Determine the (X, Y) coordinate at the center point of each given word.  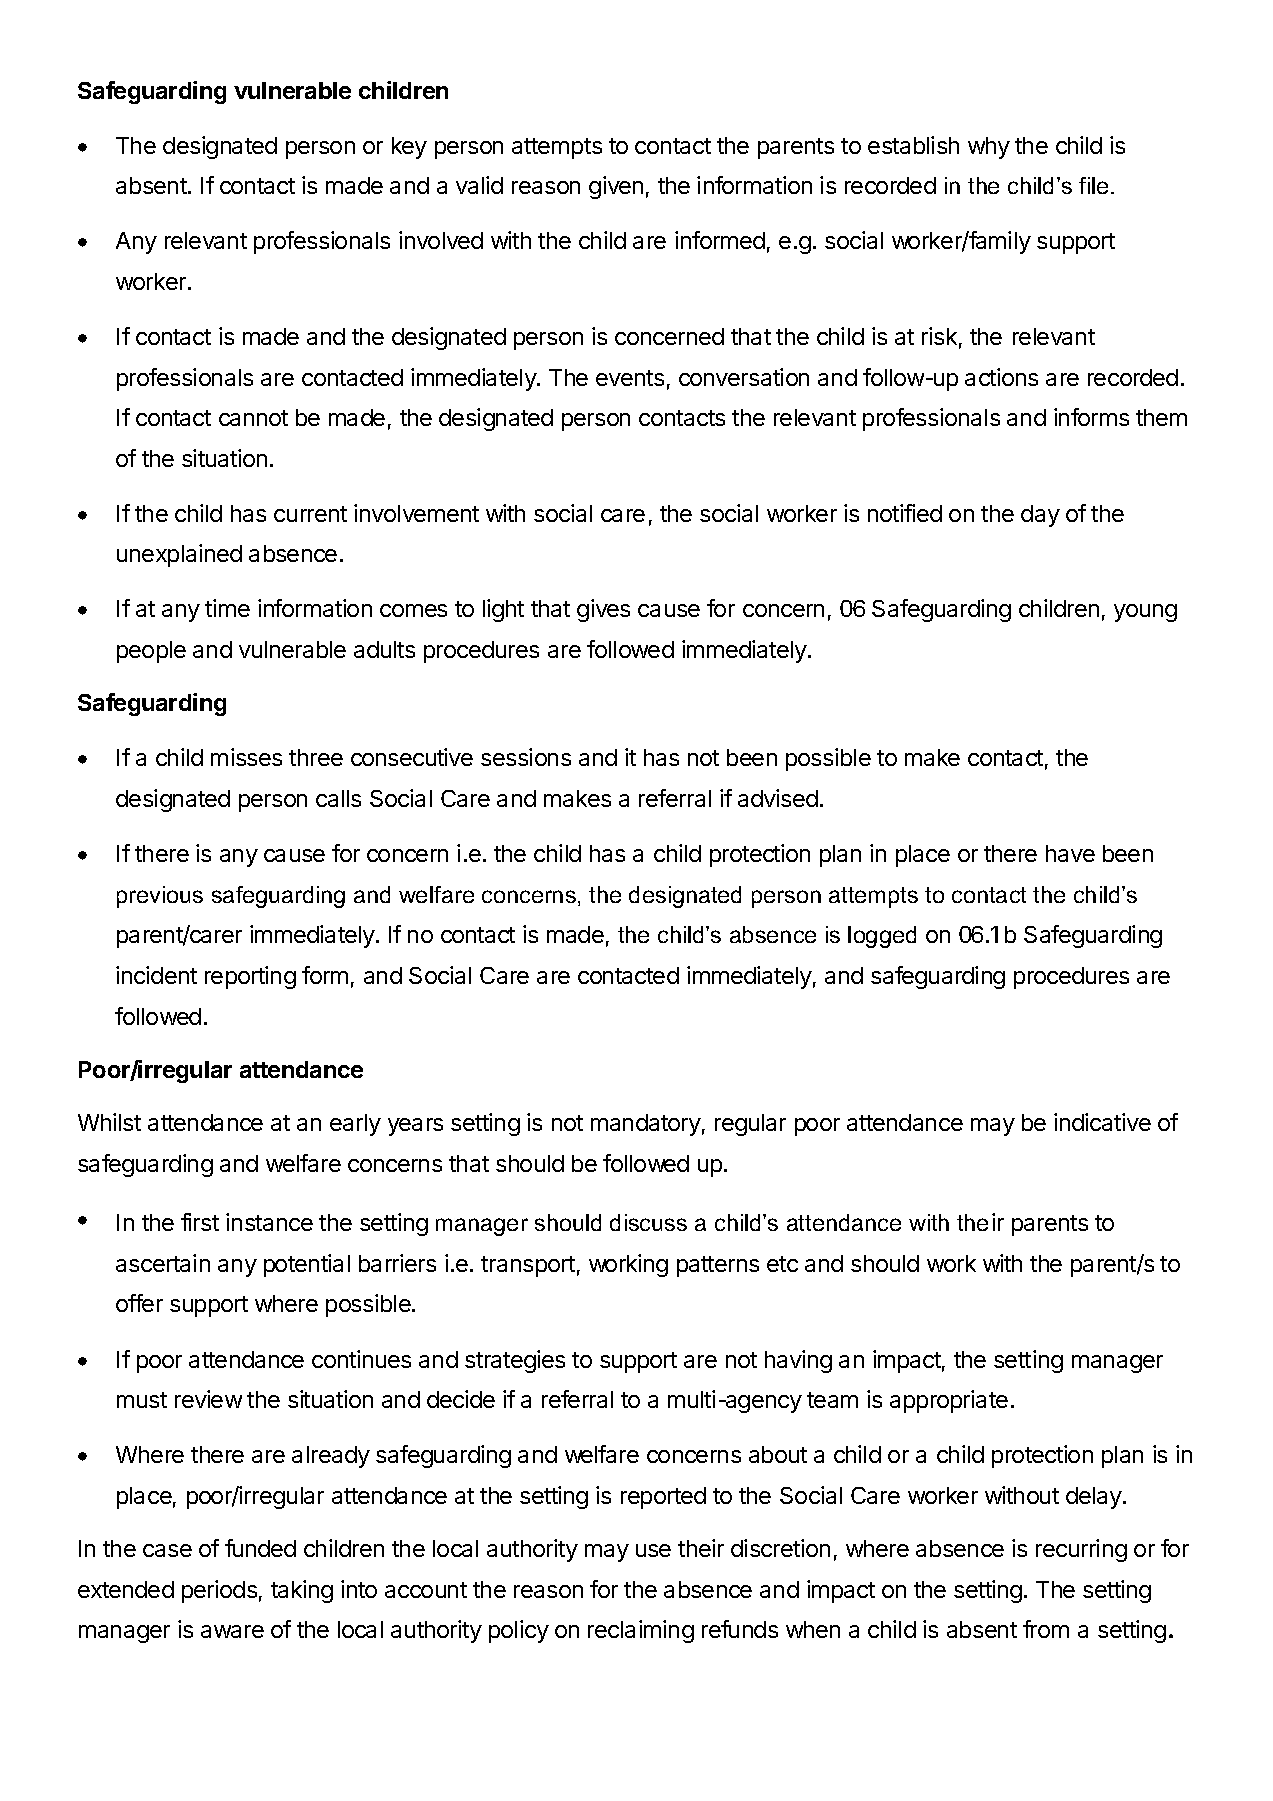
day (1040, 516)
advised (778, 798)
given (616, 187)
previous (160, 897)
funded (260, 1548)
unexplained (179, 555)
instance (269, 1222)
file (1093, 185)
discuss (648, 1222)
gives (603, 610)
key (409, 148)
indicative (1102, 1122)
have (1070, 853)
